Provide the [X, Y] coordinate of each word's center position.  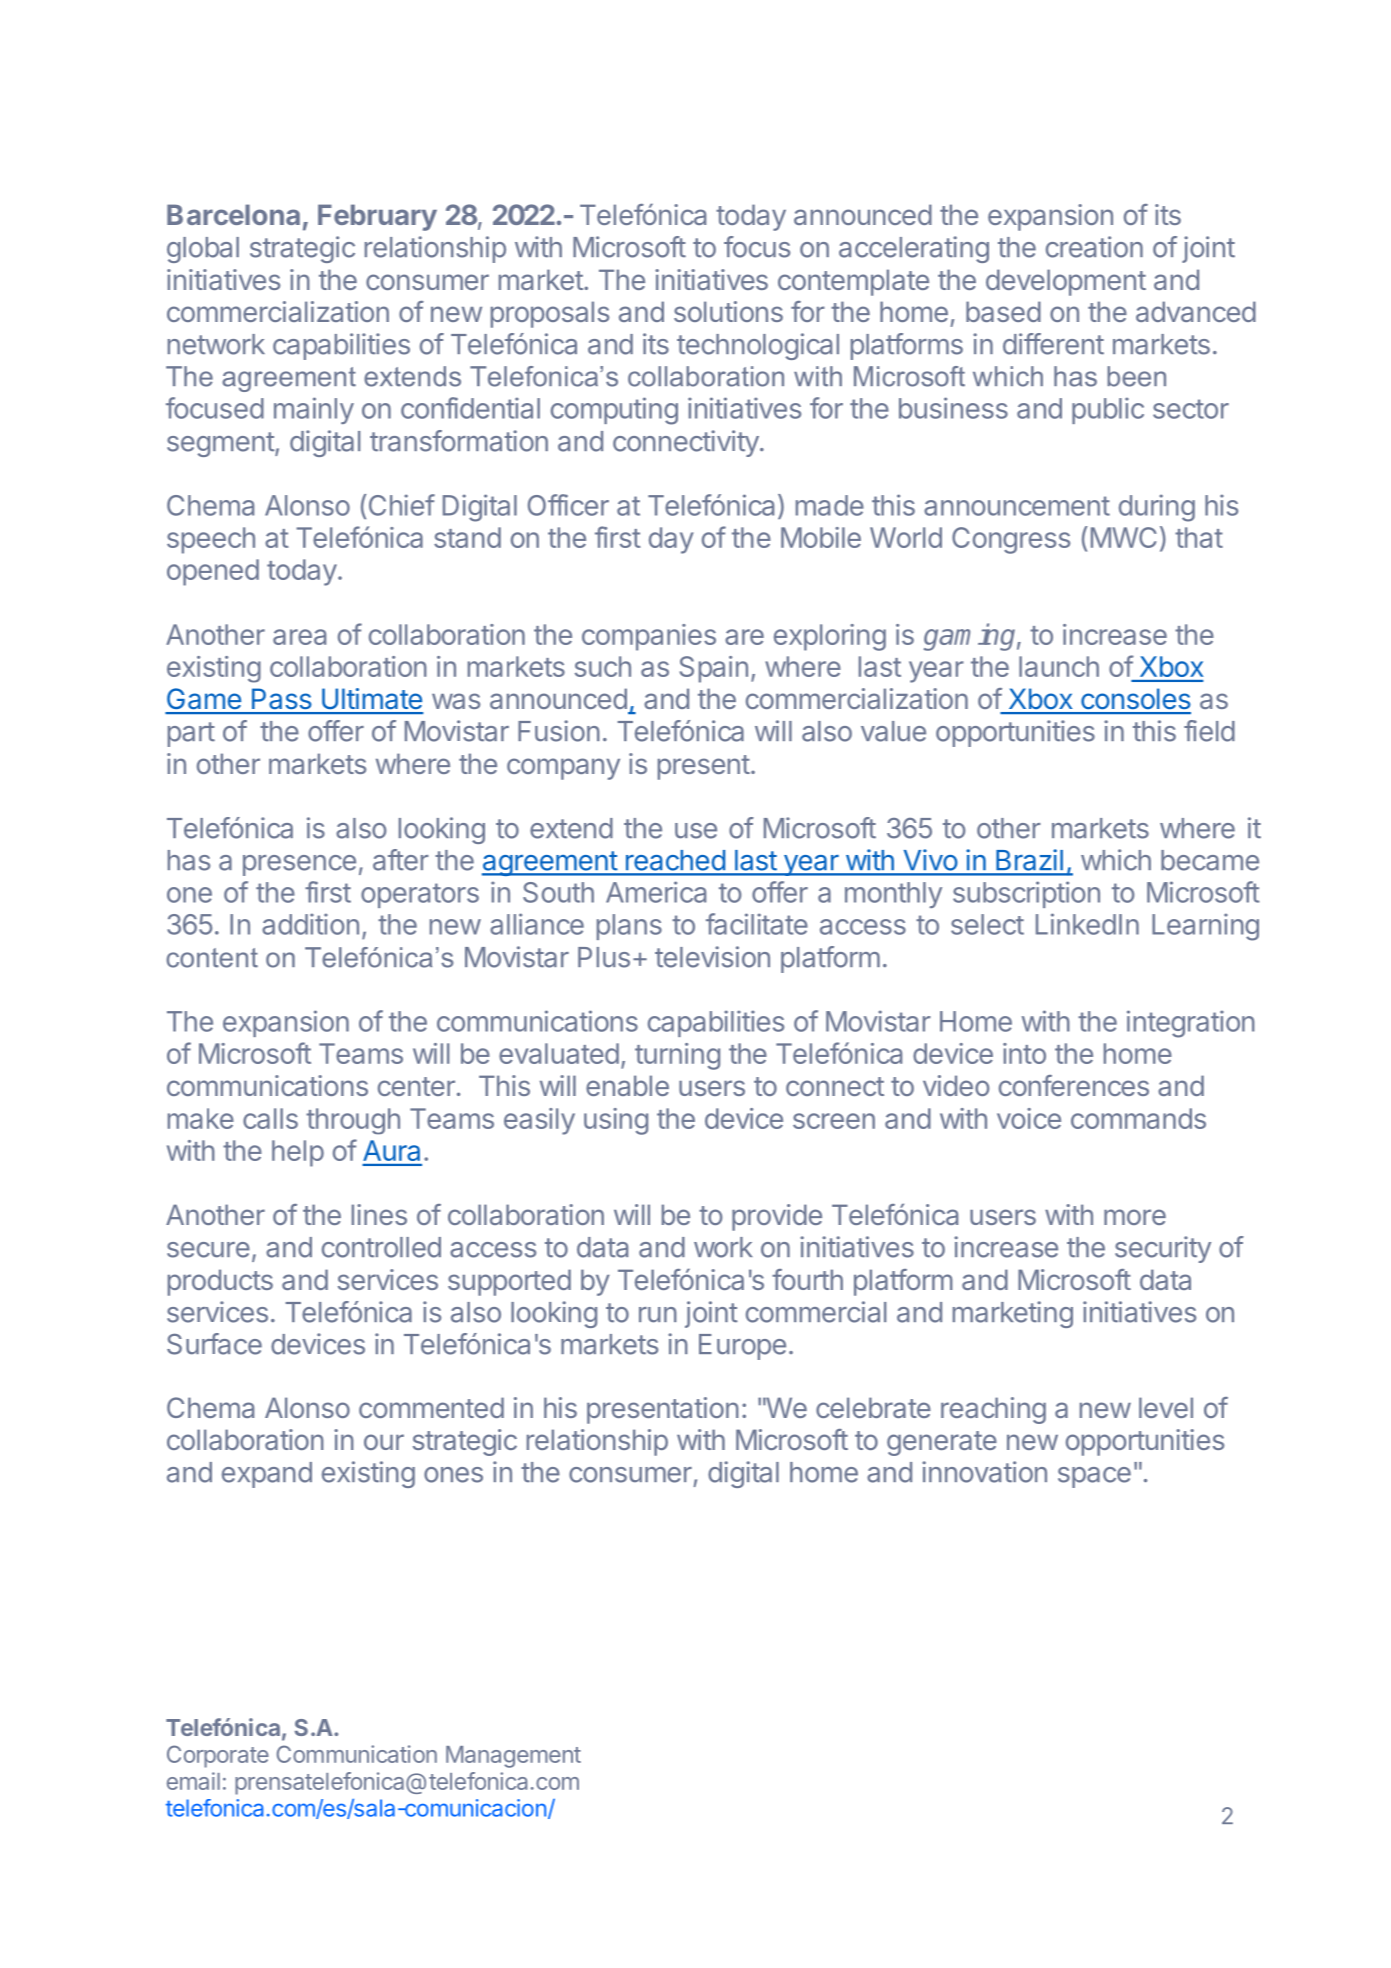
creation [1094, 247]
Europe [742, 1347]
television [712, 957]
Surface [214, 1344]
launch [1059, 666]
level [1166, 1407]
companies [649, 637]
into [1024, 1053]
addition [310, 924]
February [377, 217]
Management [513, 1757]
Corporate [218, 1756]
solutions [728, 311]
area [299, 637]
